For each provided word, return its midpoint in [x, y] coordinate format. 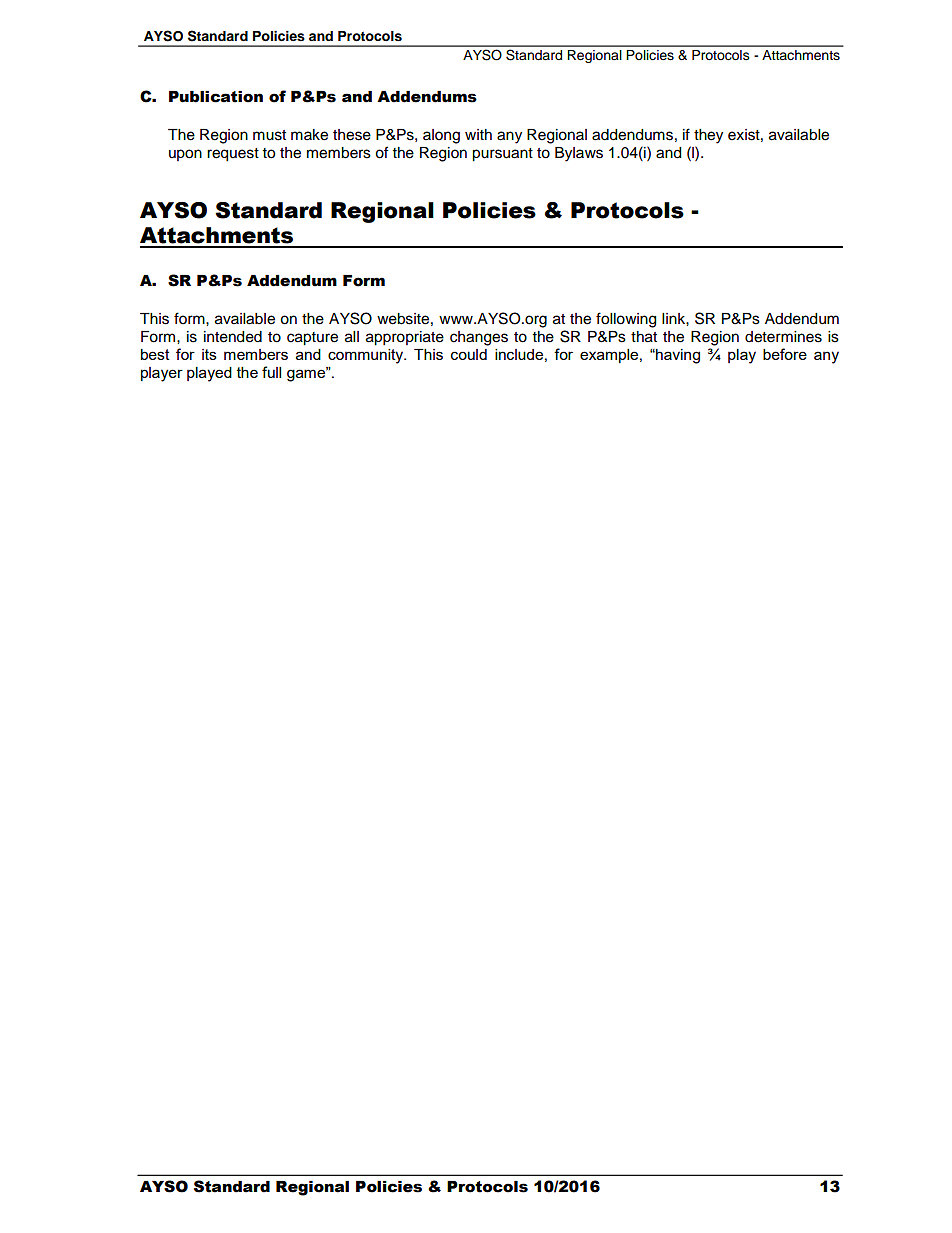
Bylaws [579, 154]
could [469, 354]
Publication [216, 97]
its [209, 354]
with [478, 134]
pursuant [502, 155]
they [708, 136]
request [233, 155]
